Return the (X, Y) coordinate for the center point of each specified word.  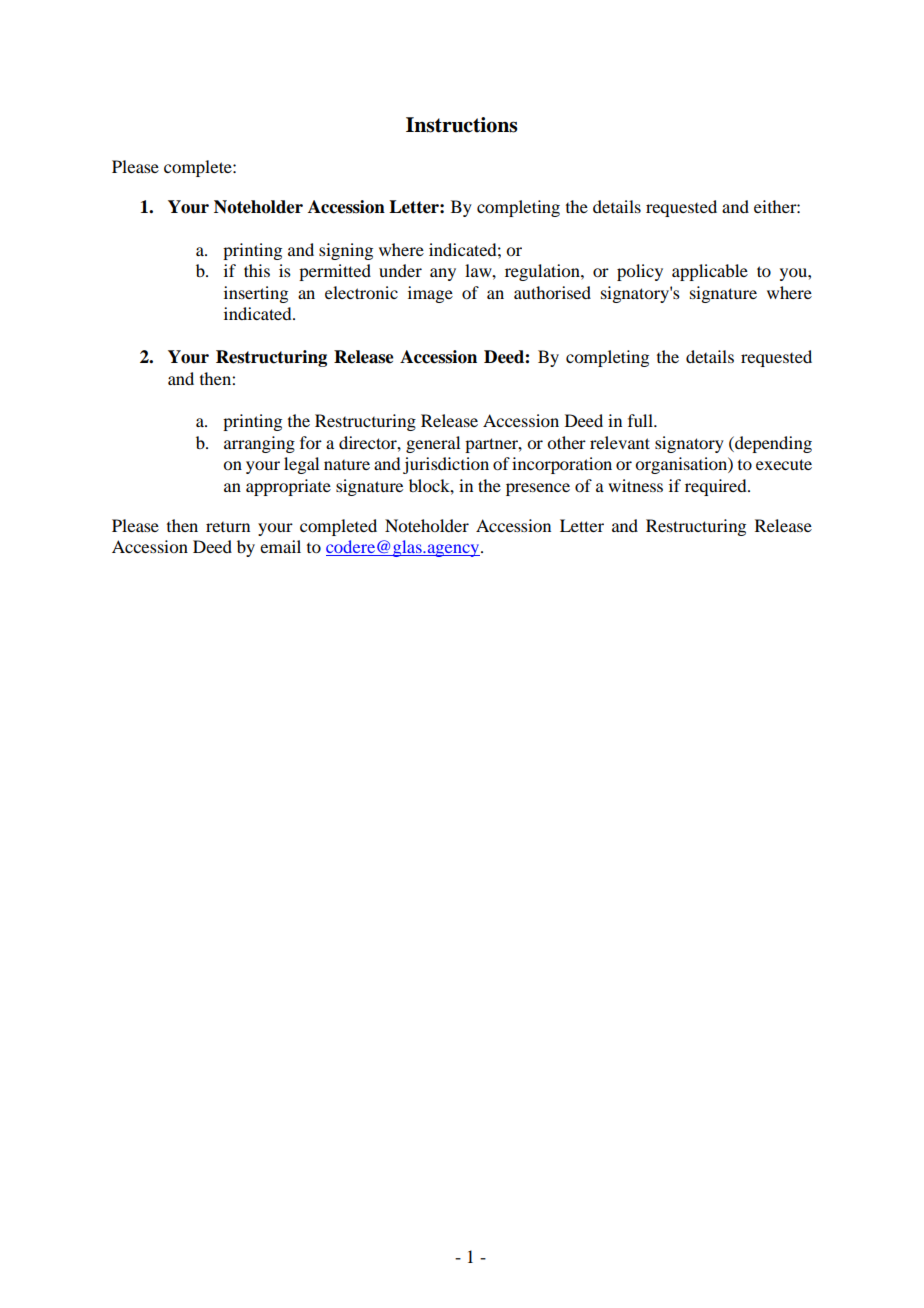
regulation (543, 272)
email (280, 546)
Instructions (462, 125)
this (257, 270)
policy (640, 272)
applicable (710, 272)
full (641, 420)
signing (346, 251)
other (566, 442)
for (311, 442)
